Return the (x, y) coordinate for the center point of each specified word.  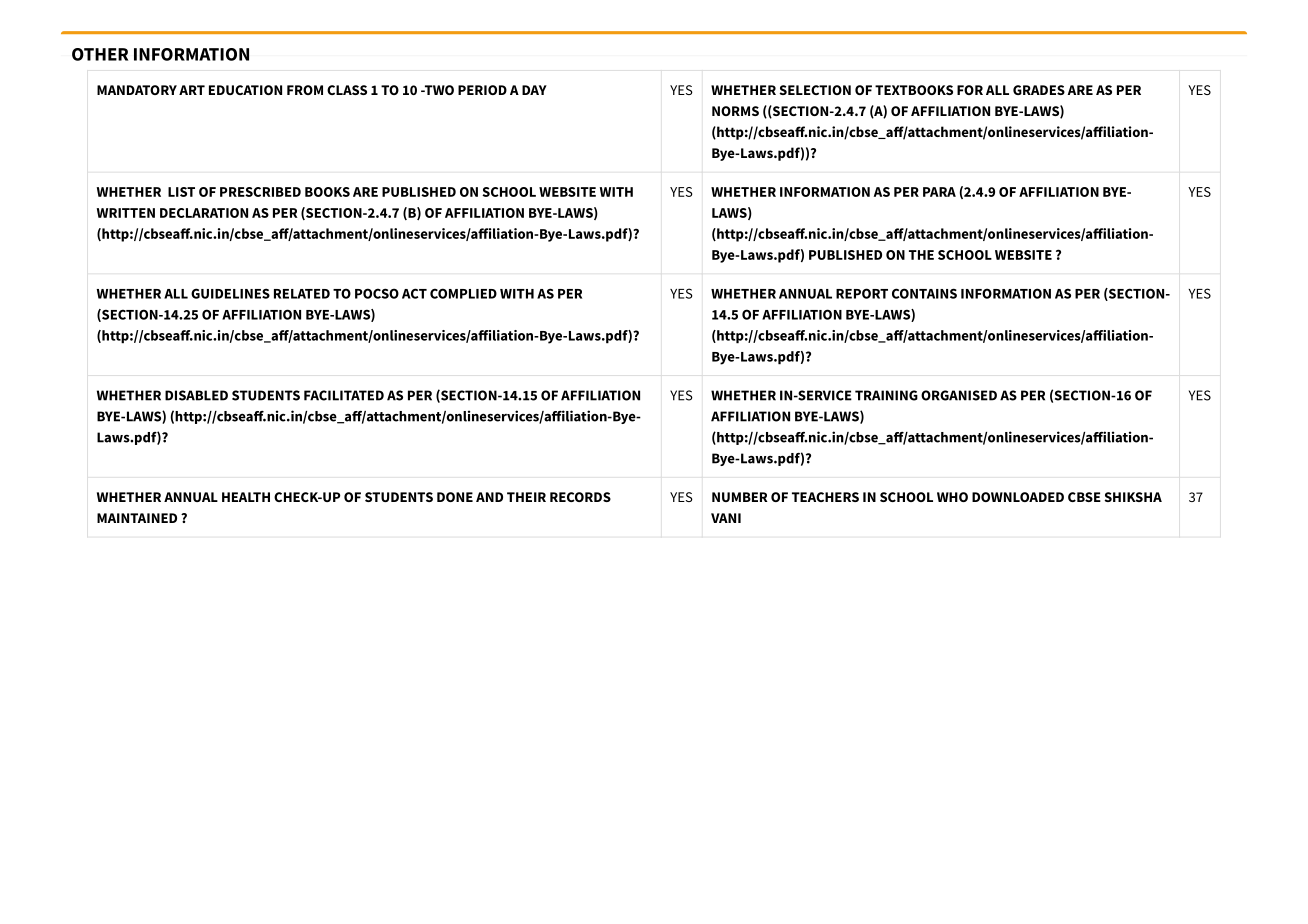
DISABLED (196, 395)
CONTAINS (924, 293)
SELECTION (815, 90)
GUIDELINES (230, 293)
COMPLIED (463, 293)
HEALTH (246, 497)
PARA (939, 192)
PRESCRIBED (260, 192)
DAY (534, 90)
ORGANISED (959, 395)
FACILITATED (344, 395)
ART (192, 90)
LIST (181, 192)
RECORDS (580, 497)
